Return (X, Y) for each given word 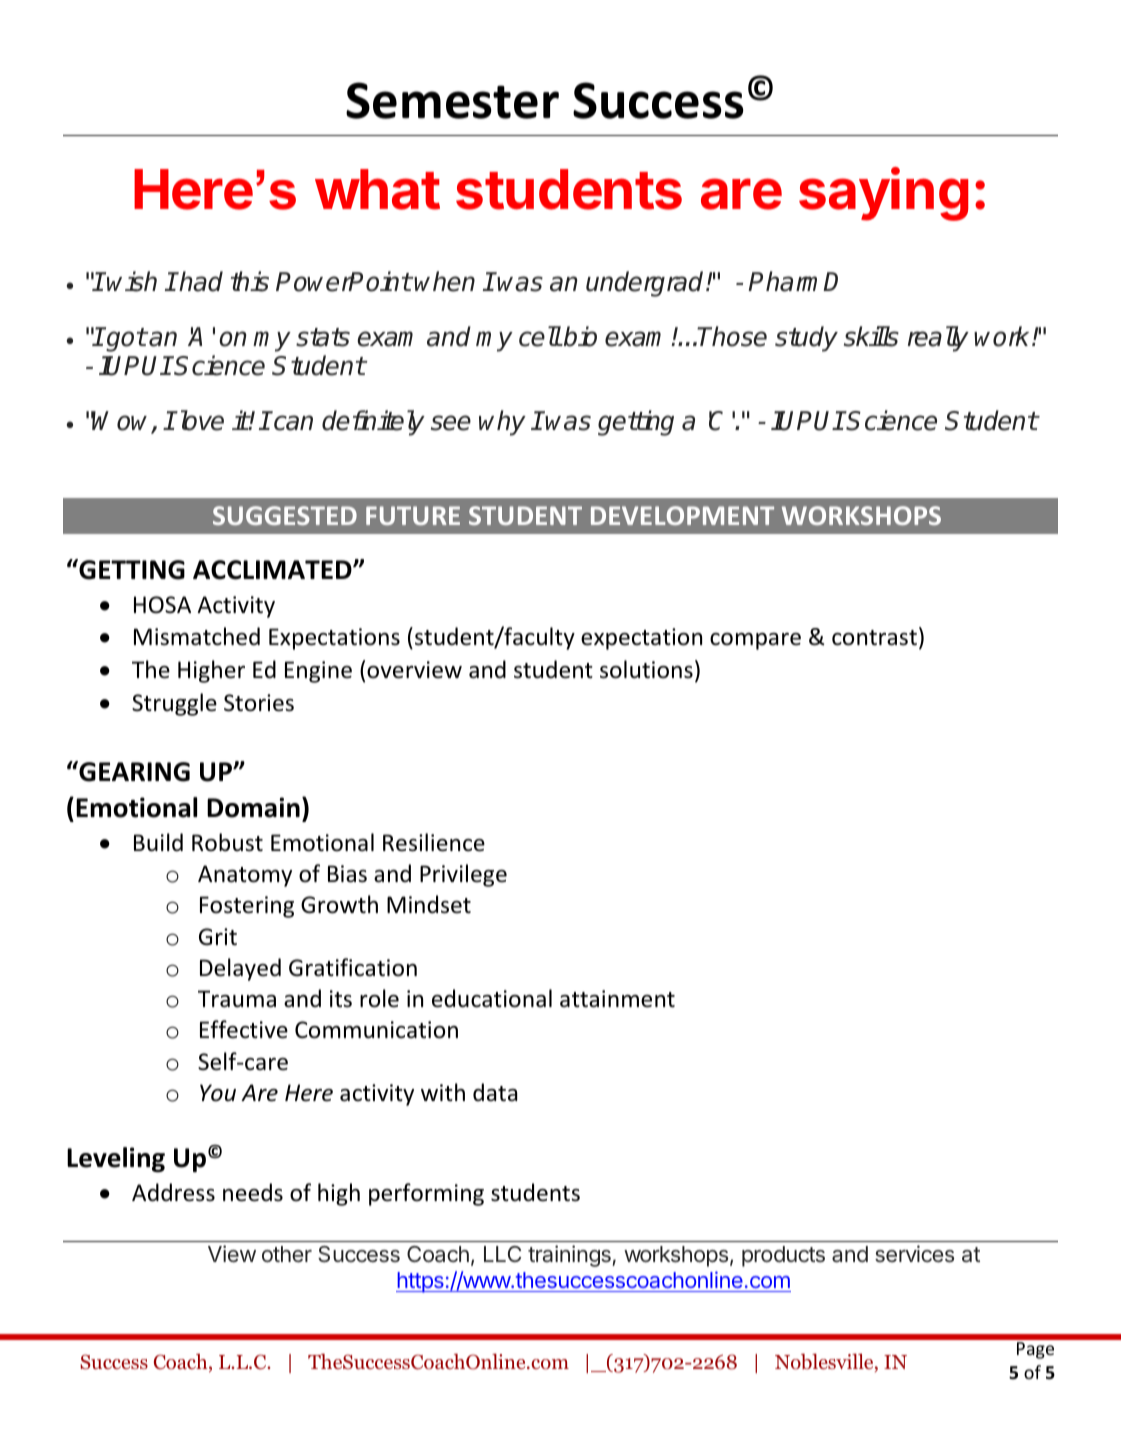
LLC (502, 1254)
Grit (218, 937)
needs (253, 1192)
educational (492, 998)
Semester (452, 100)
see (451, 423)
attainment (617, 999)
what (377, 189)
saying (883, 194)
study (806, 339)
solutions (646, 669)
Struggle (174, 704)
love (200, 420)
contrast (874, 638)
